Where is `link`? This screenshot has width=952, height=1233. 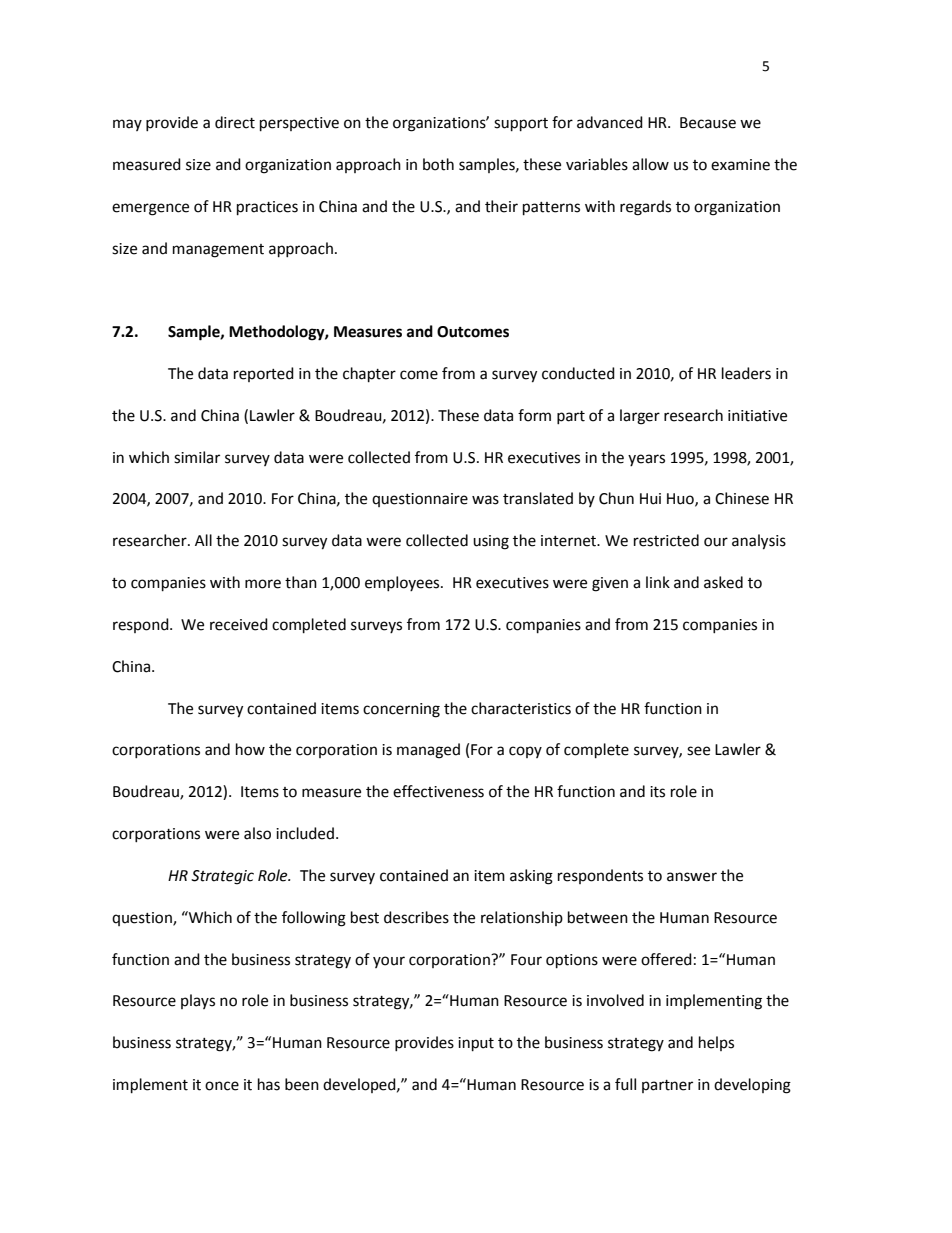
link is located at coordinates (658, 582).
